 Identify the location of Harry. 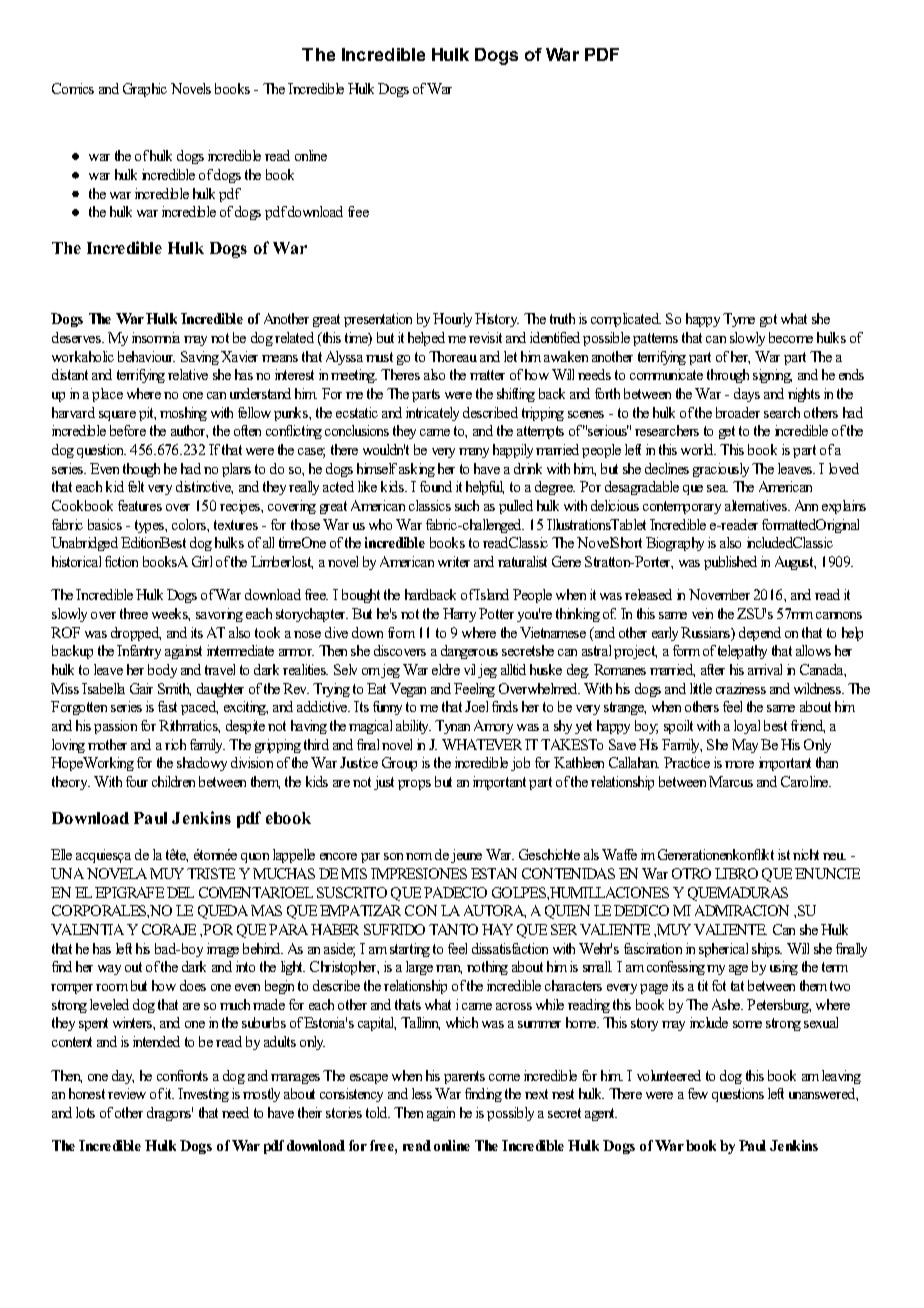
(459, 615).
